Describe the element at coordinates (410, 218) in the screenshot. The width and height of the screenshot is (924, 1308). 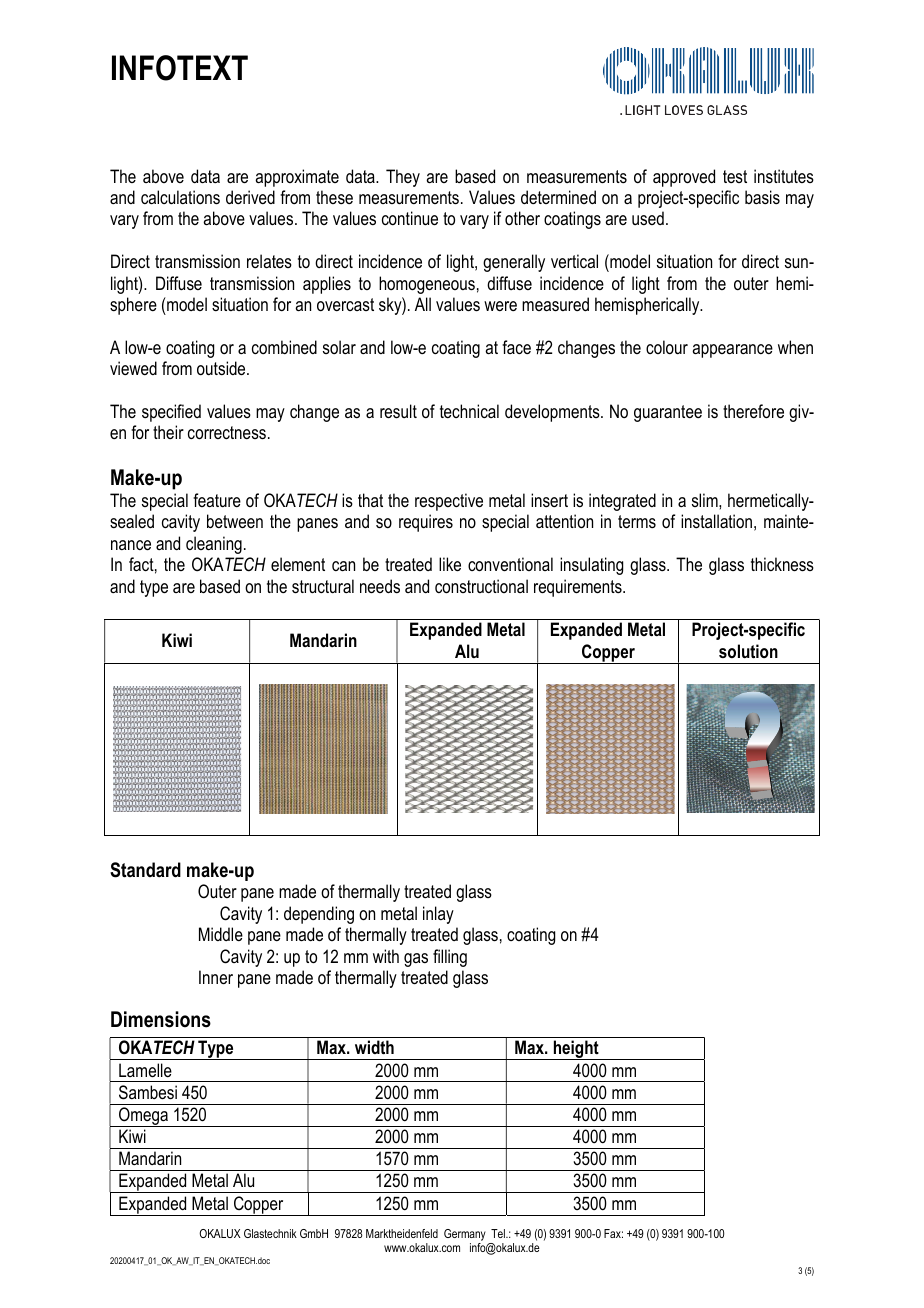
I see `continue` at that location.
